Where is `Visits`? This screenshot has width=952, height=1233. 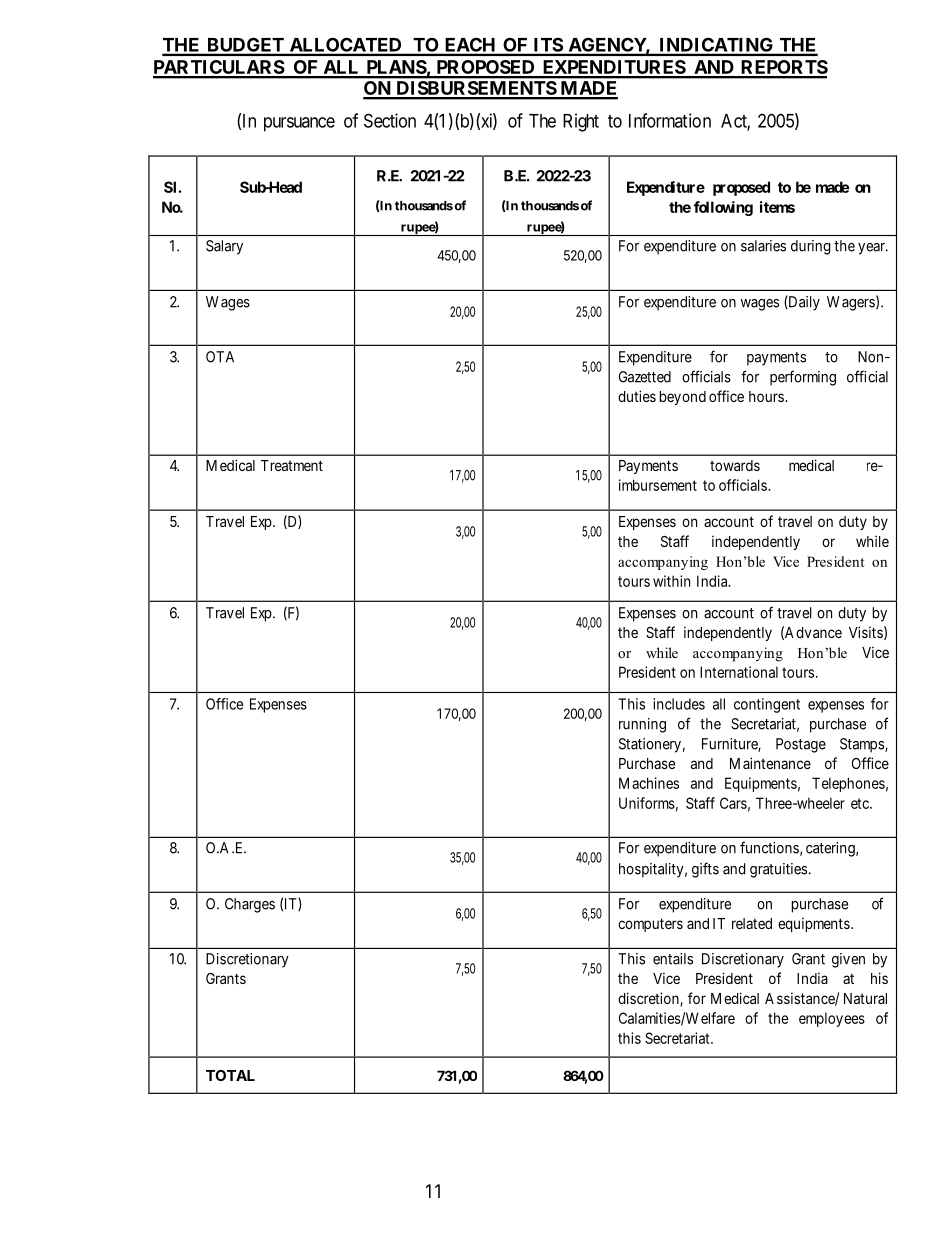
Visits is located at coordinates (866, 632).
